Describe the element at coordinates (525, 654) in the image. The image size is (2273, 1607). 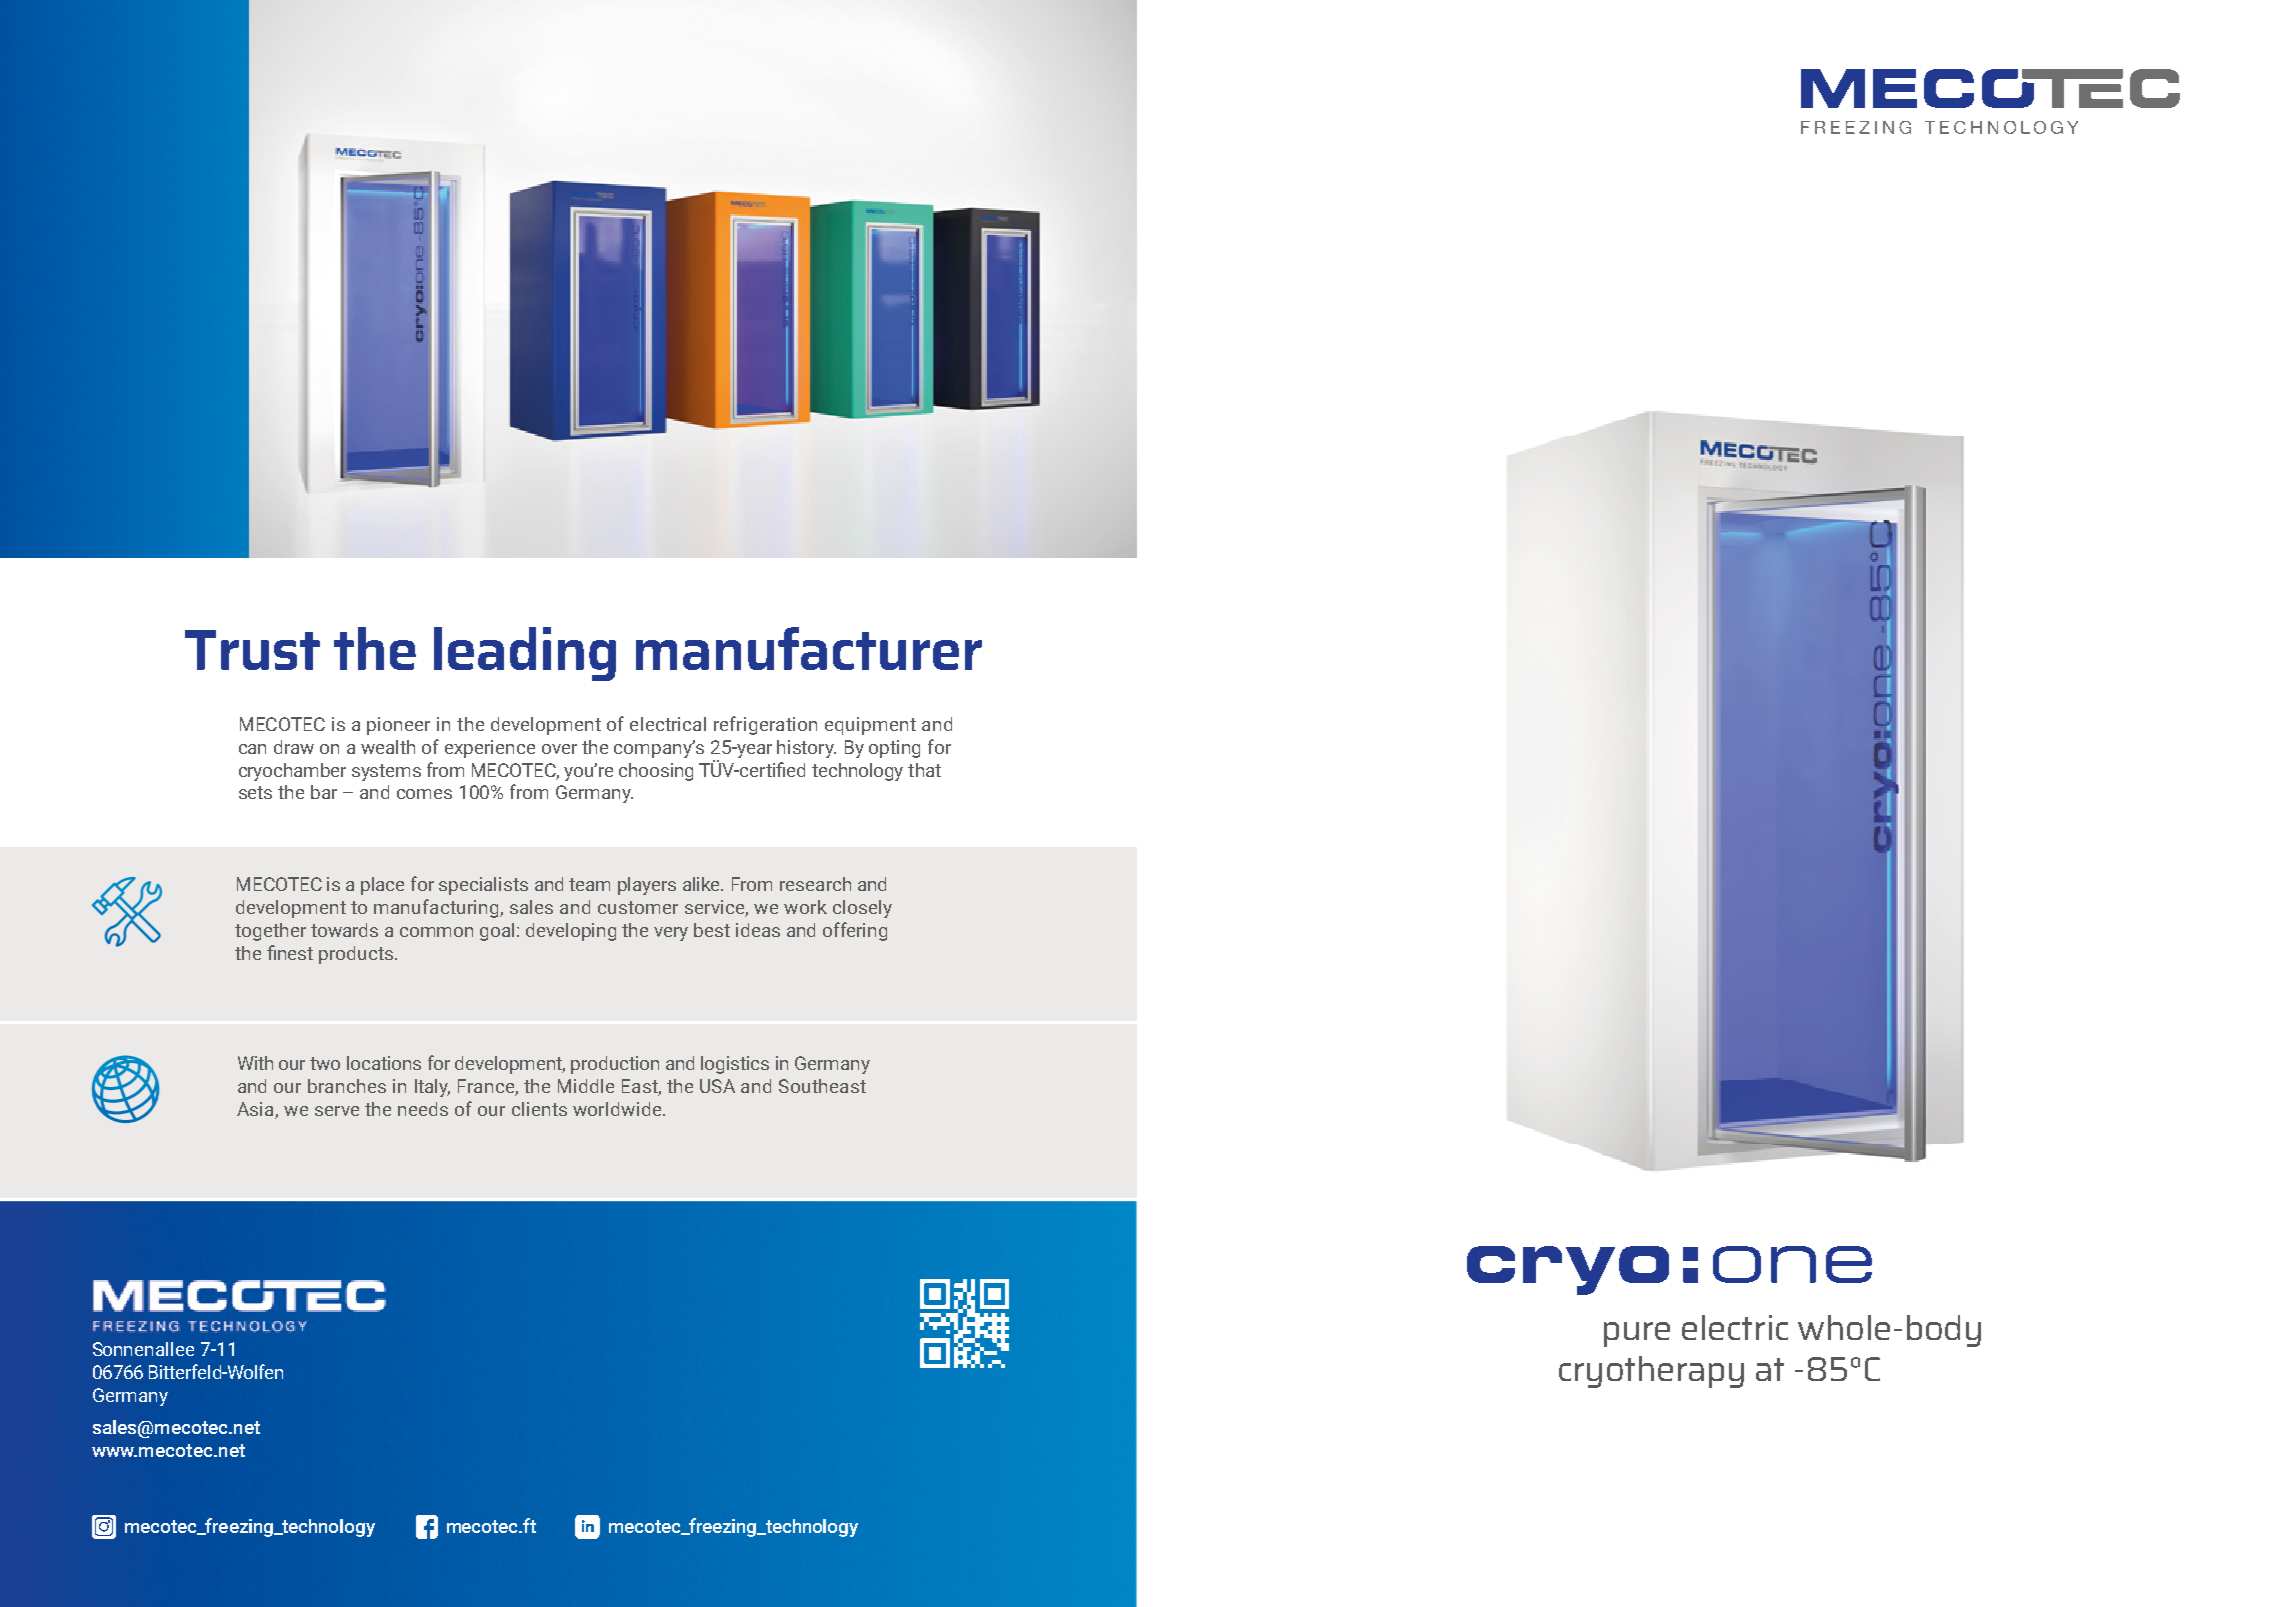
I see `leading` at that location.
